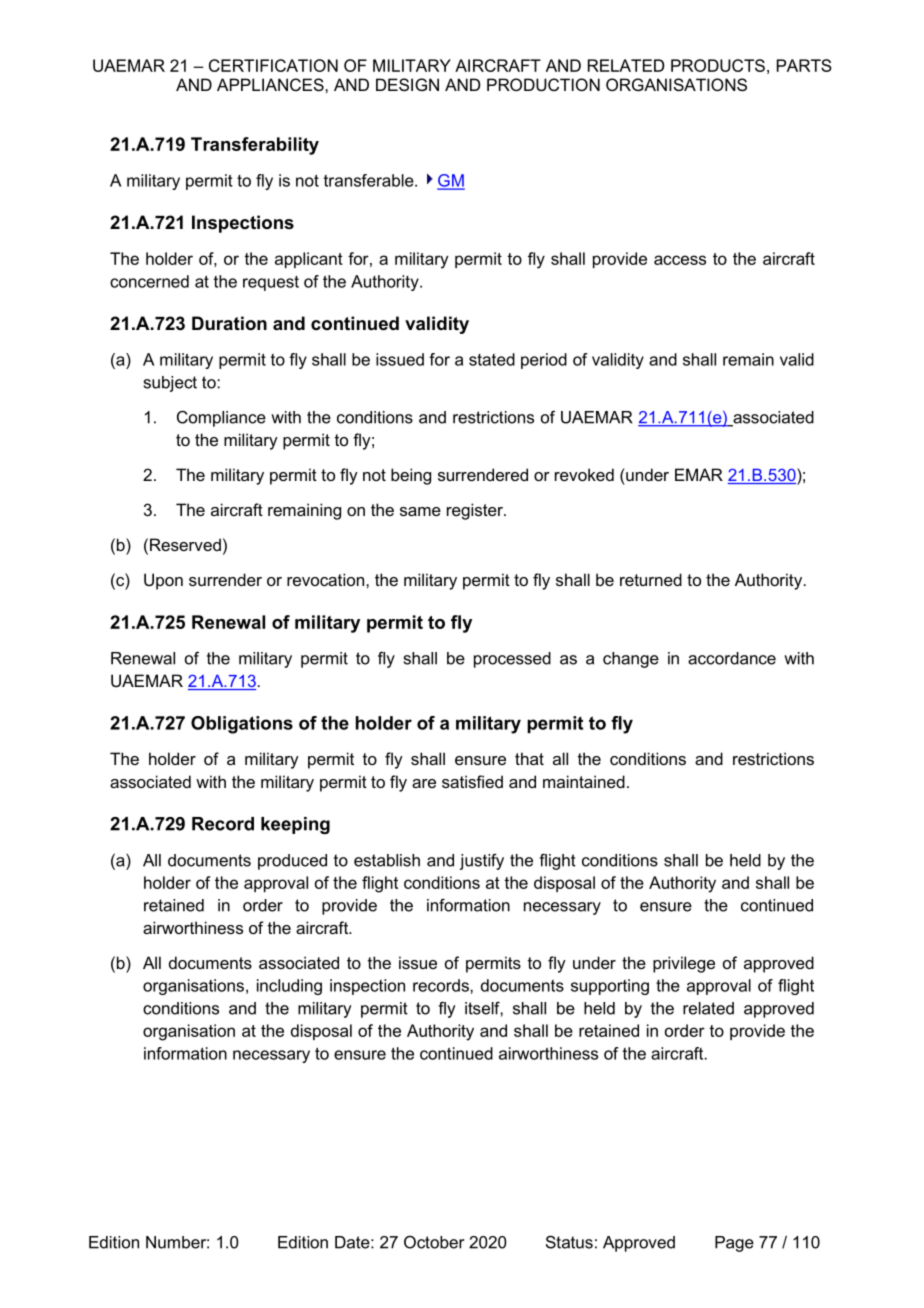  Describe the element at coordinates (476, 511) in the screenshot. I see `register` at that location.
